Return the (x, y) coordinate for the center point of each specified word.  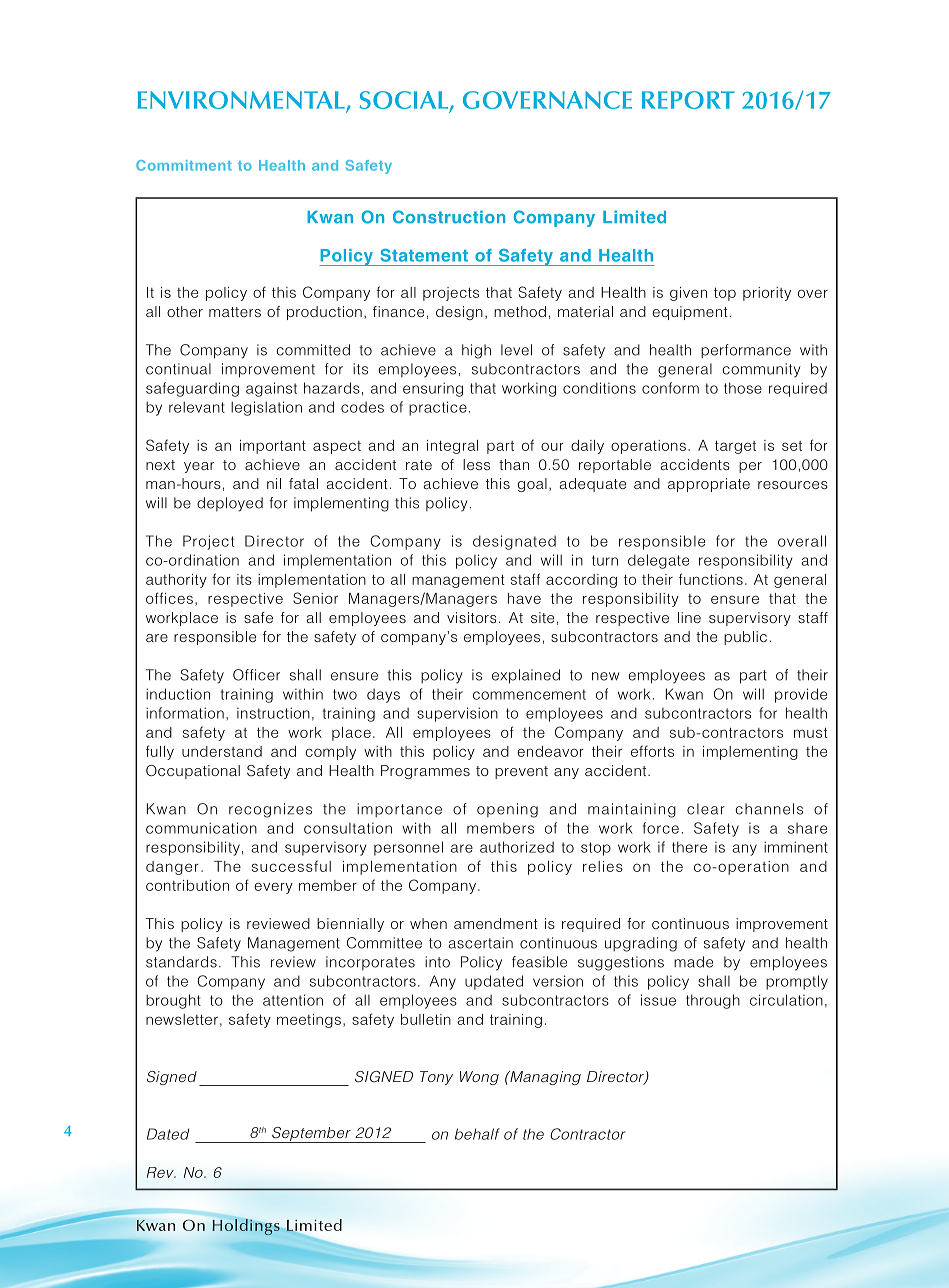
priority (767, 294)
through (713, 1001)
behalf (477, 1134)
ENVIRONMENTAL (242, 101)
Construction (449, 217)
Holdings (246, 1227)
